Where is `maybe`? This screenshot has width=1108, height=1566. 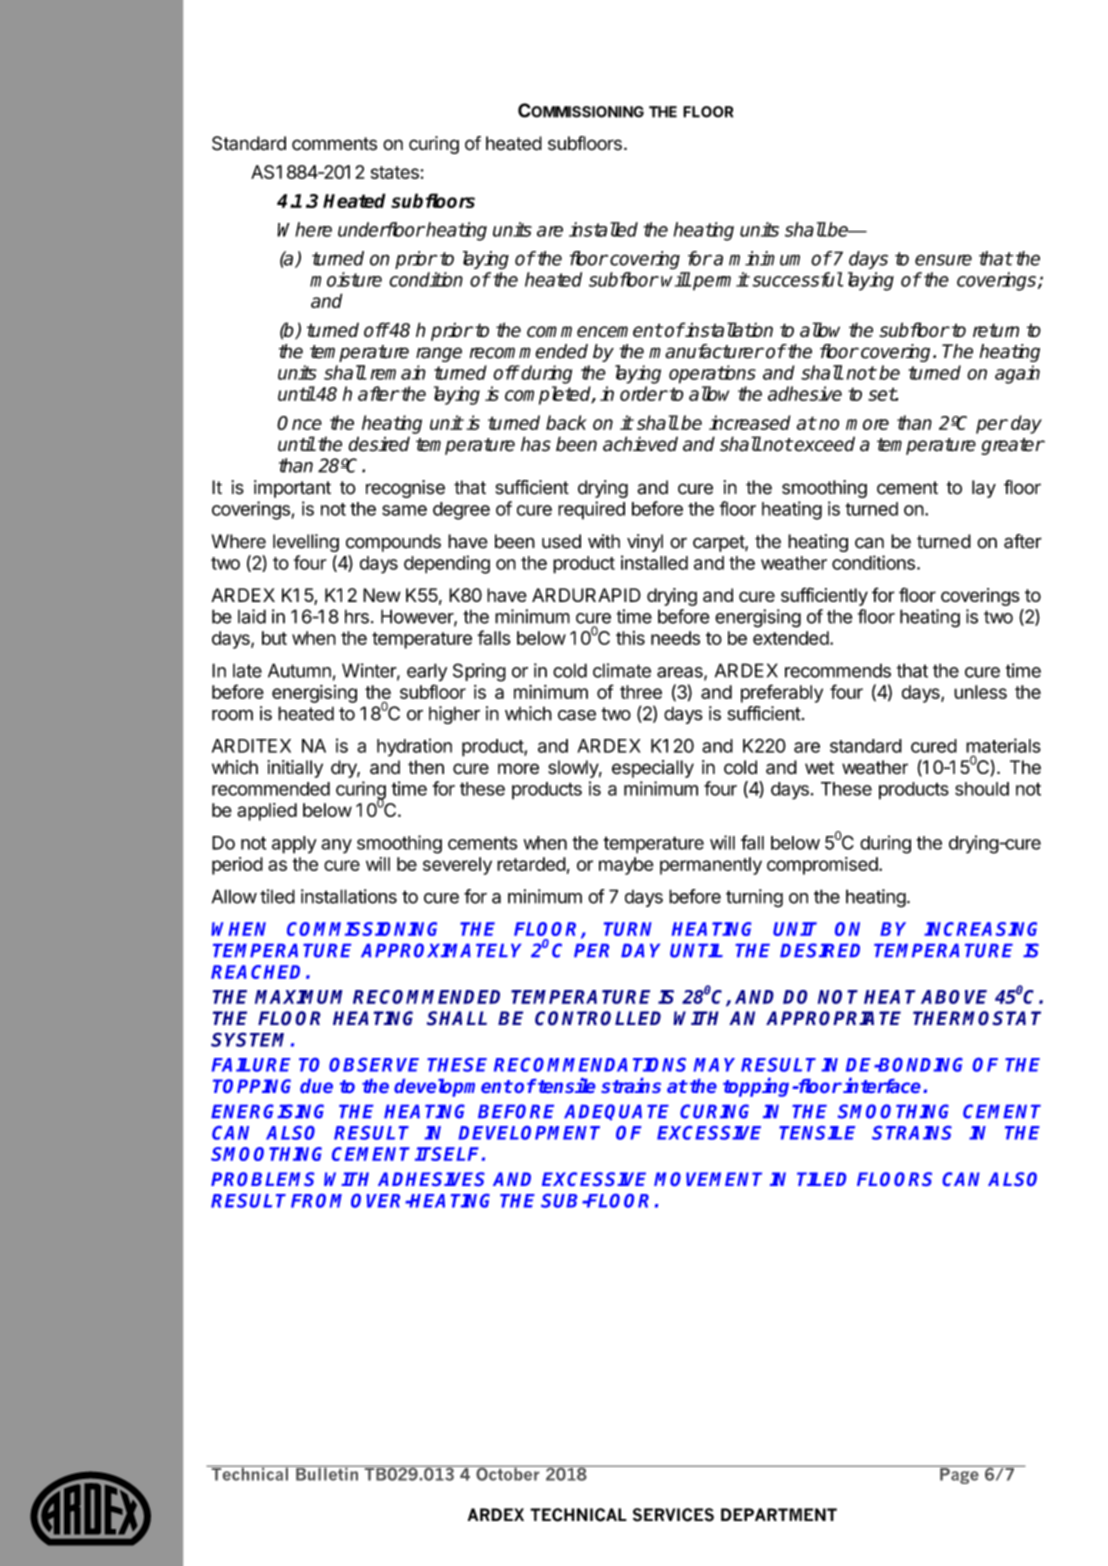
maybe is located at coordinates (626, 866).
